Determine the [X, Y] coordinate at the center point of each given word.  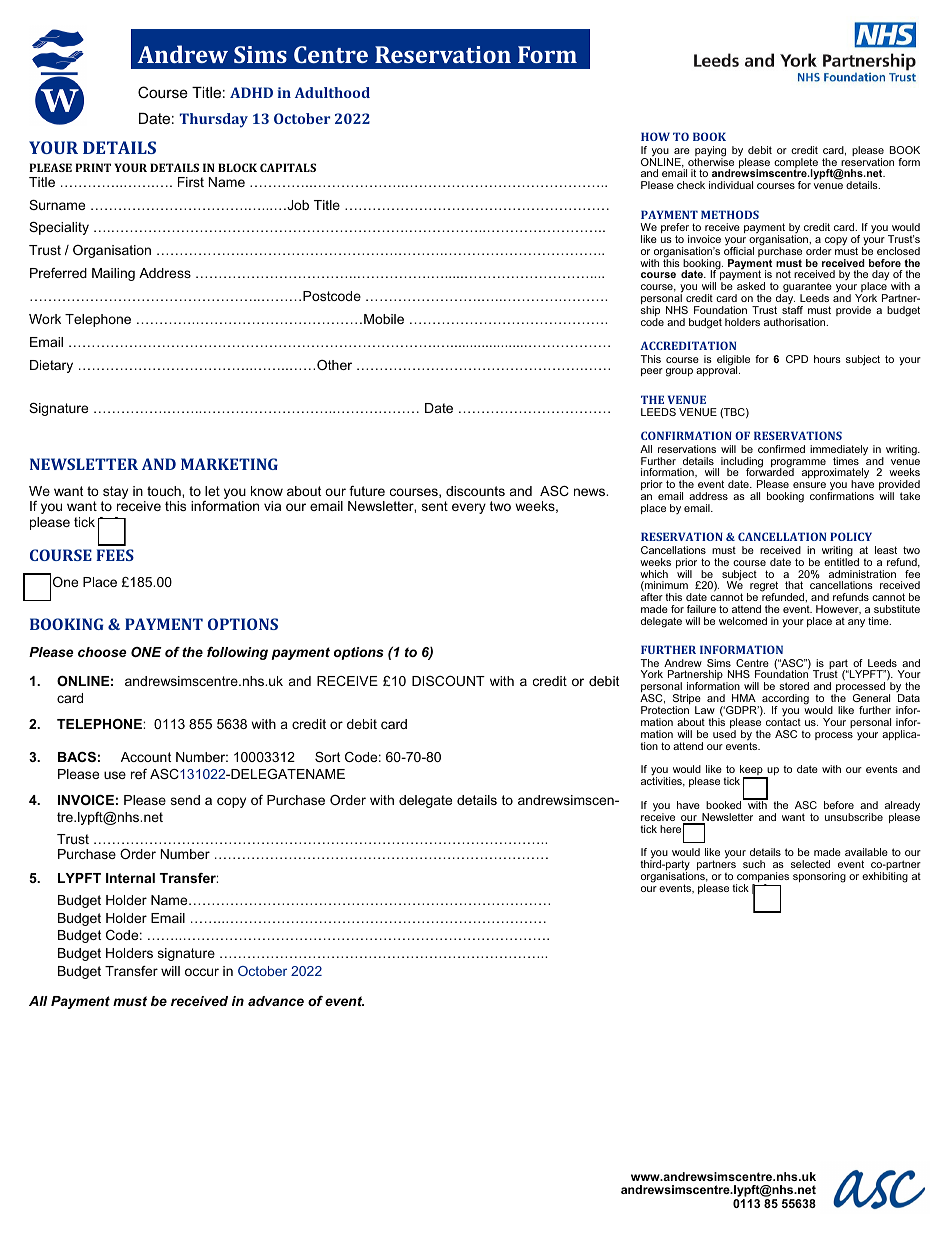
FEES [115, 555]
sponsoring [819, 877]
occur [202, 972]
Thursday [213, 120]
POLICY [851, 536]
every [469, 508]
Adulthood [332, 92]
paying [710, 152]
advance [276, 1001]
